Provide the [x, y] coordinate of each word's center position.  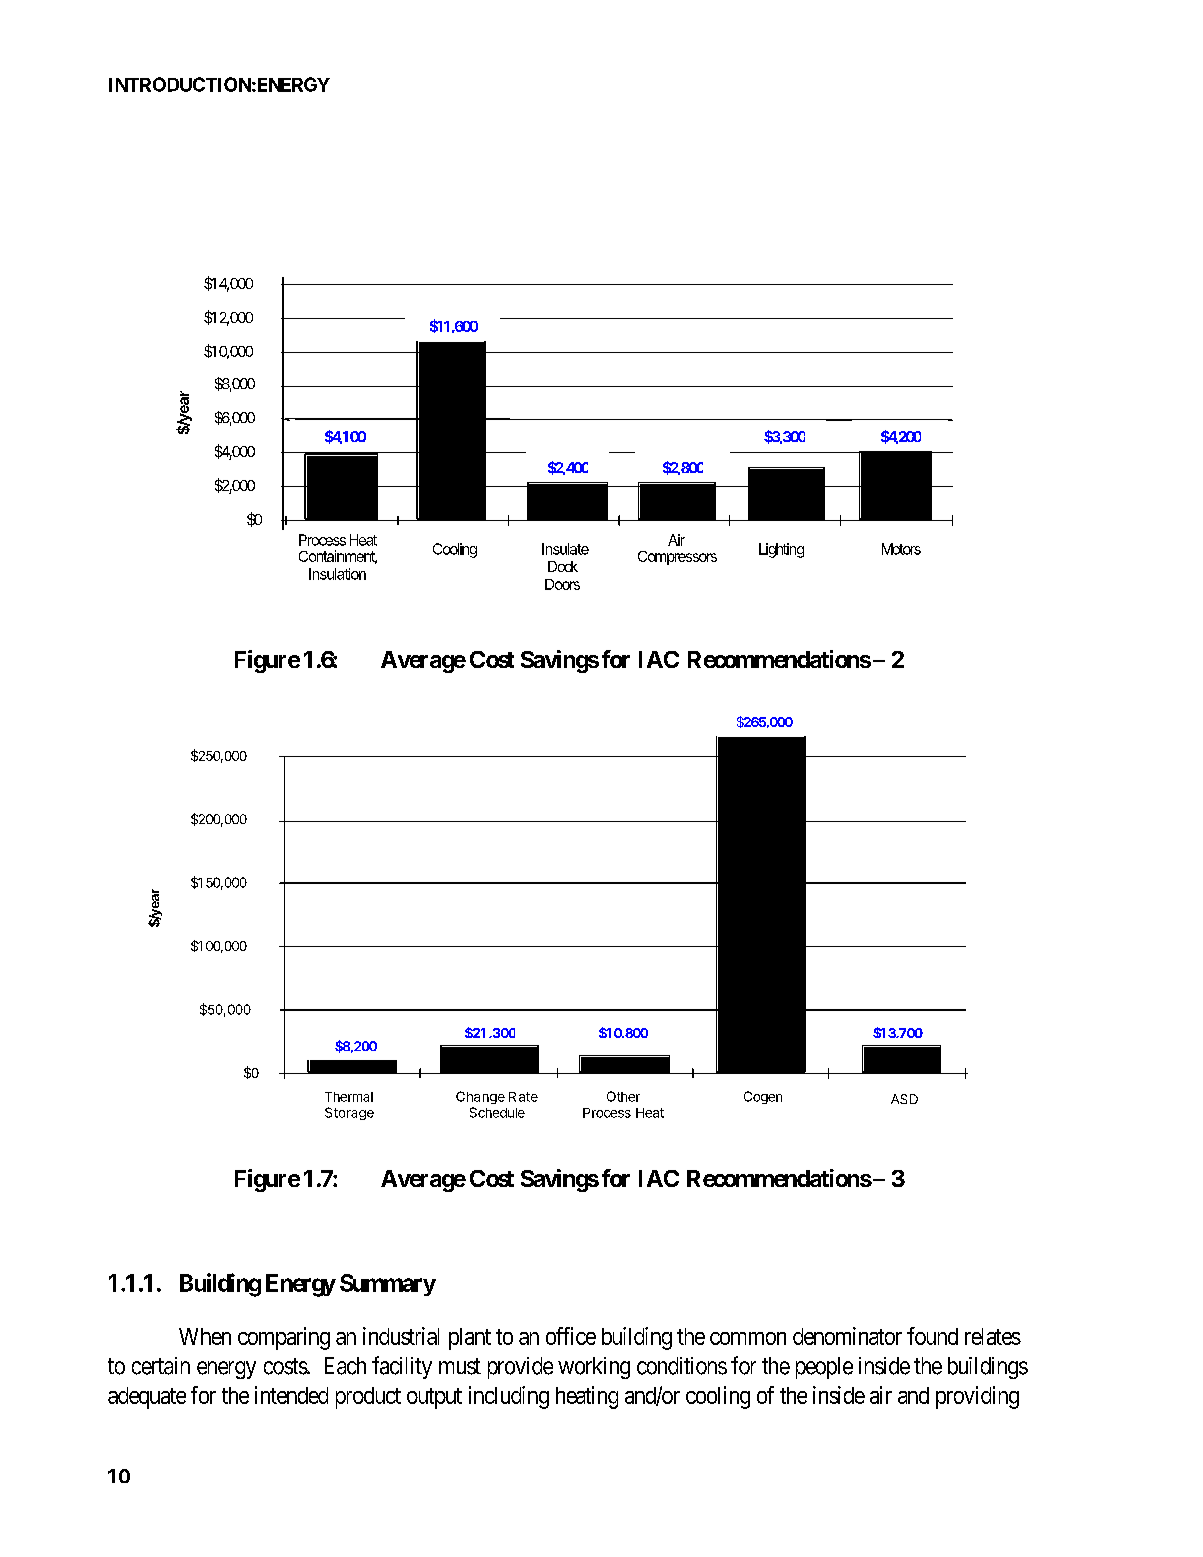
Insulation [337, 574]
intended [291, 1395]
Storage [349, 1113]
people [824, 1368]
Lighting [781, 550]
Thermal [349, 1097]
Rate [523, 1097]
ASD [904, 1099]
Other [623, 1096]
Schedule [497, 1112]
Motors [901, 549]
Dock [563, 566]
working [594, 1368]
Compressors [677, 558]
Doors [562, 584]
